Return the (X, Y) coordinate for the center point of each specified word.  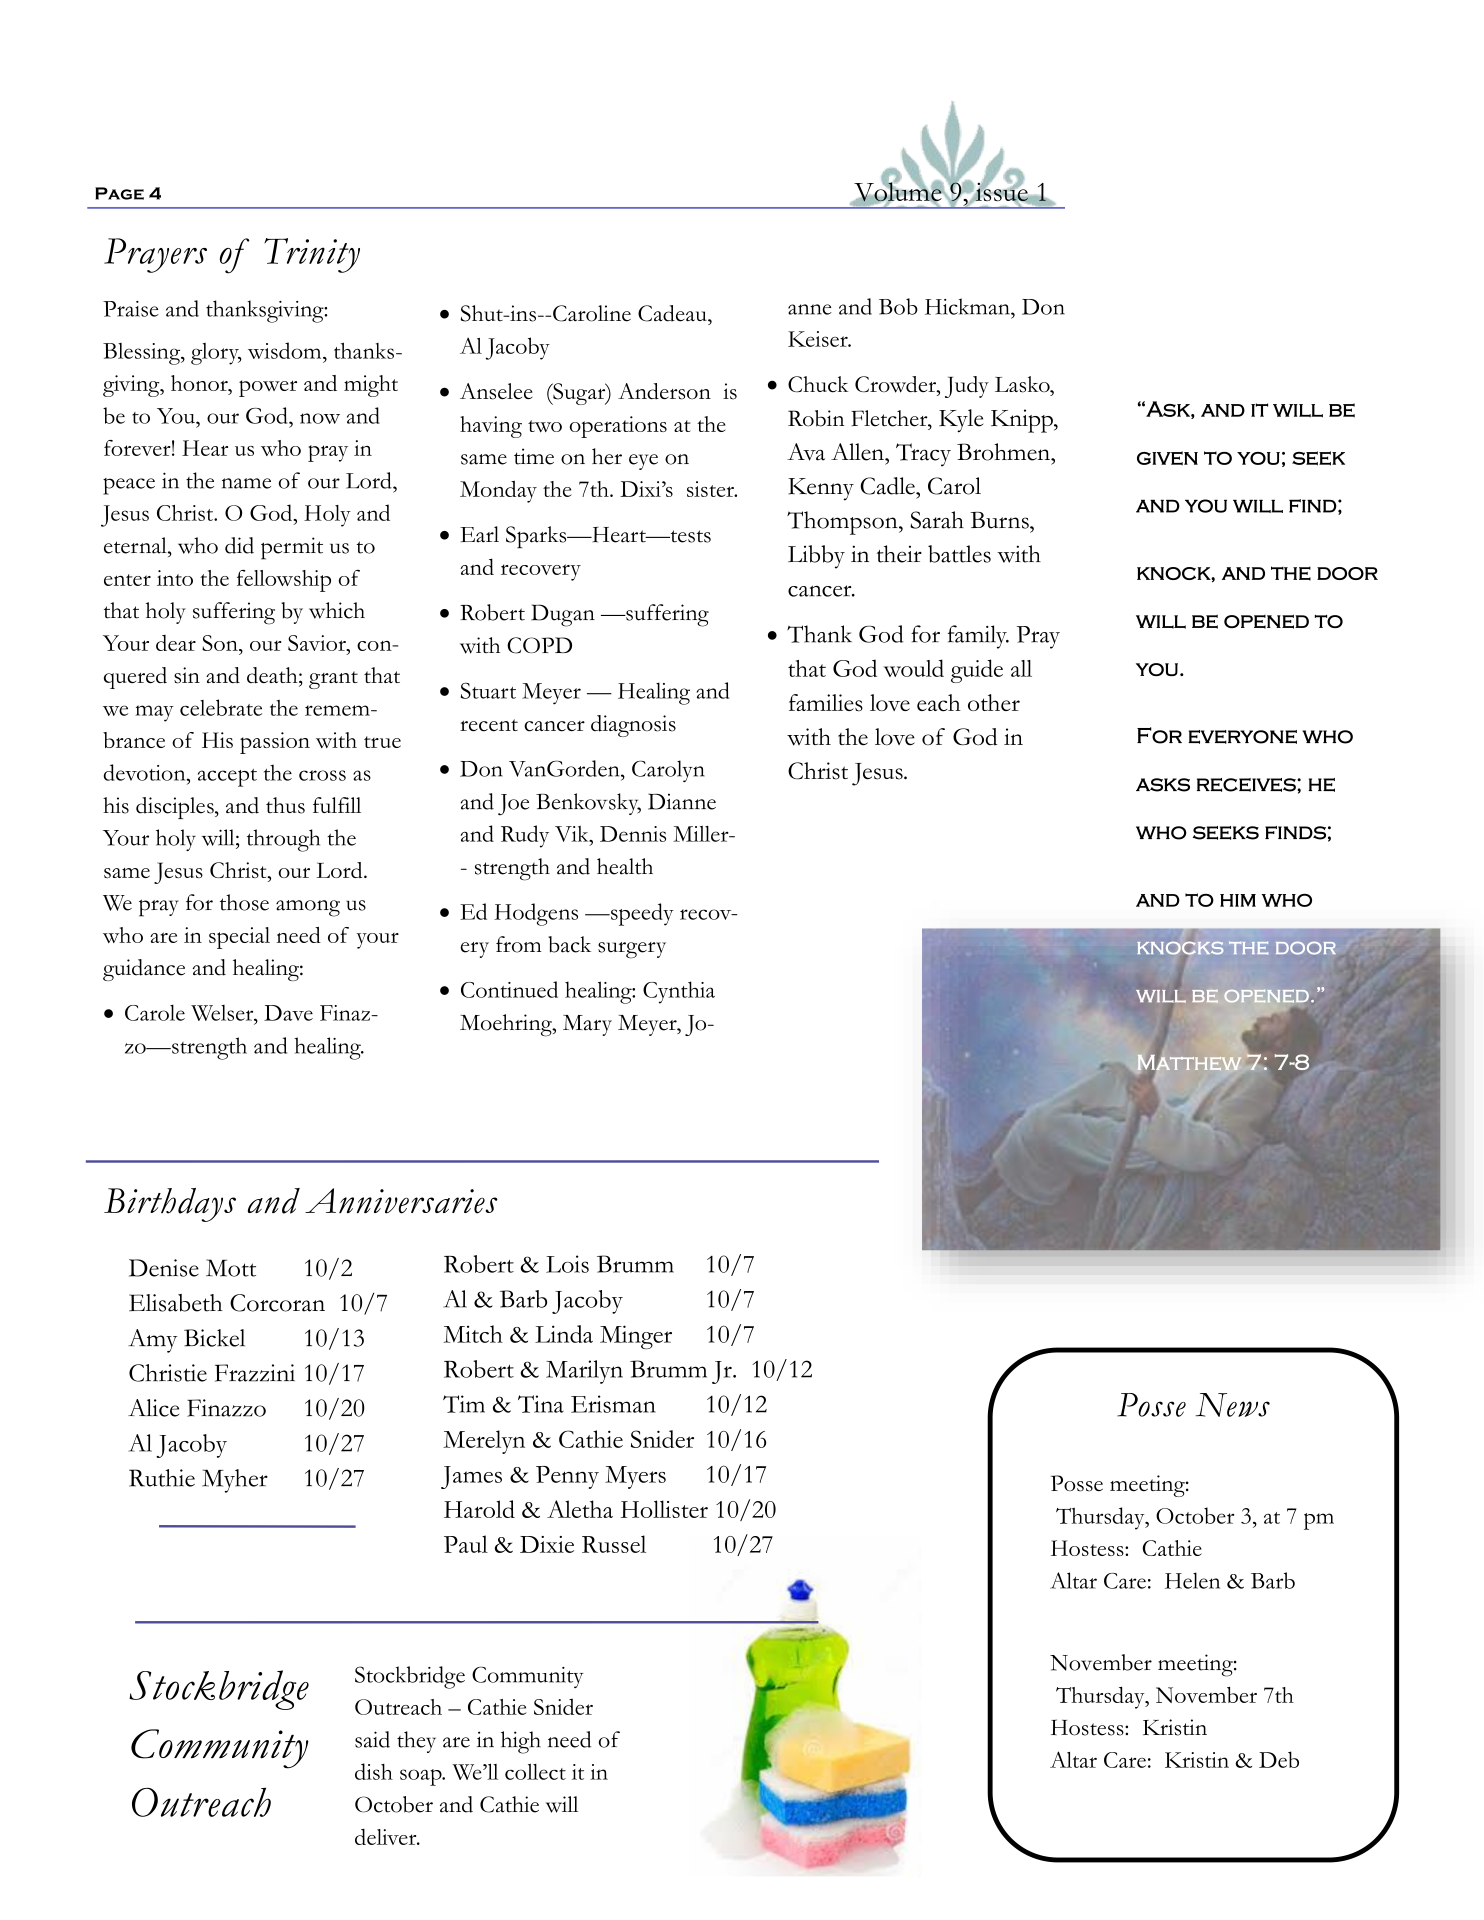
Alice (153, 1408)
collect (535, 1772)
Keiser (819, 339)
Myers (635, 1477)
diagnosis (633, 726)
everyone (1242, 737)
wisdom (286, 350)
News (1233, 1405)
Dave (288, 1013)
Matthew (1189, 1063)
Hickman (968, 306)
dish (374, 1771)
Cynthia (679, 992)
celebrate (221, 707)
